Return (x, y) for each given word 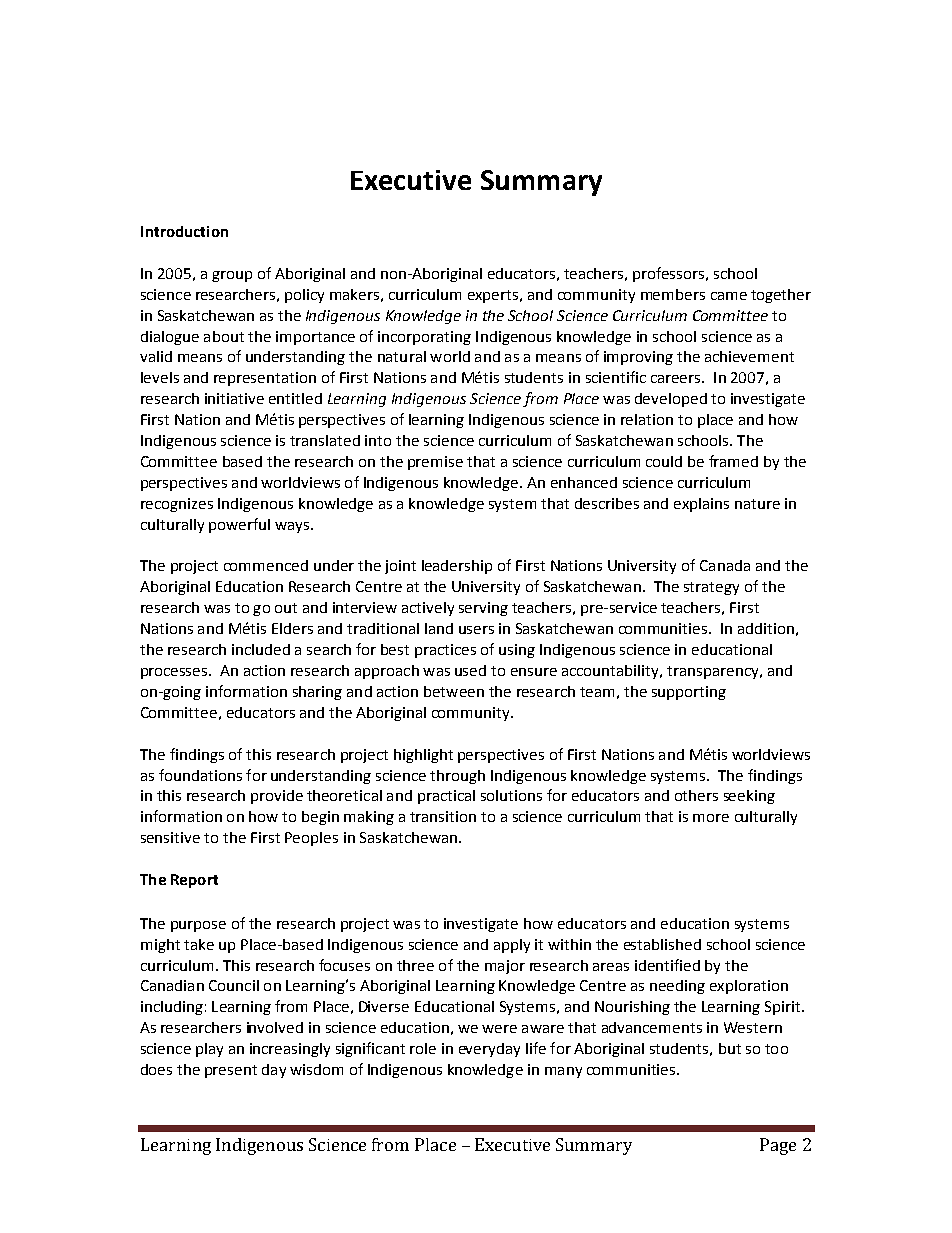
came (729, 296)
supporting (689, 693)
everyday (489, 1050)
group (232, 276)
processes (175, 673)
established (662, 944)
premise (435, 463)
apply (512, 946)
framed (733, 461)
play (209, 1050)
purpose (198, 926)
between (454, 691)
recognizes (177, 505)
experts (493, 296)
